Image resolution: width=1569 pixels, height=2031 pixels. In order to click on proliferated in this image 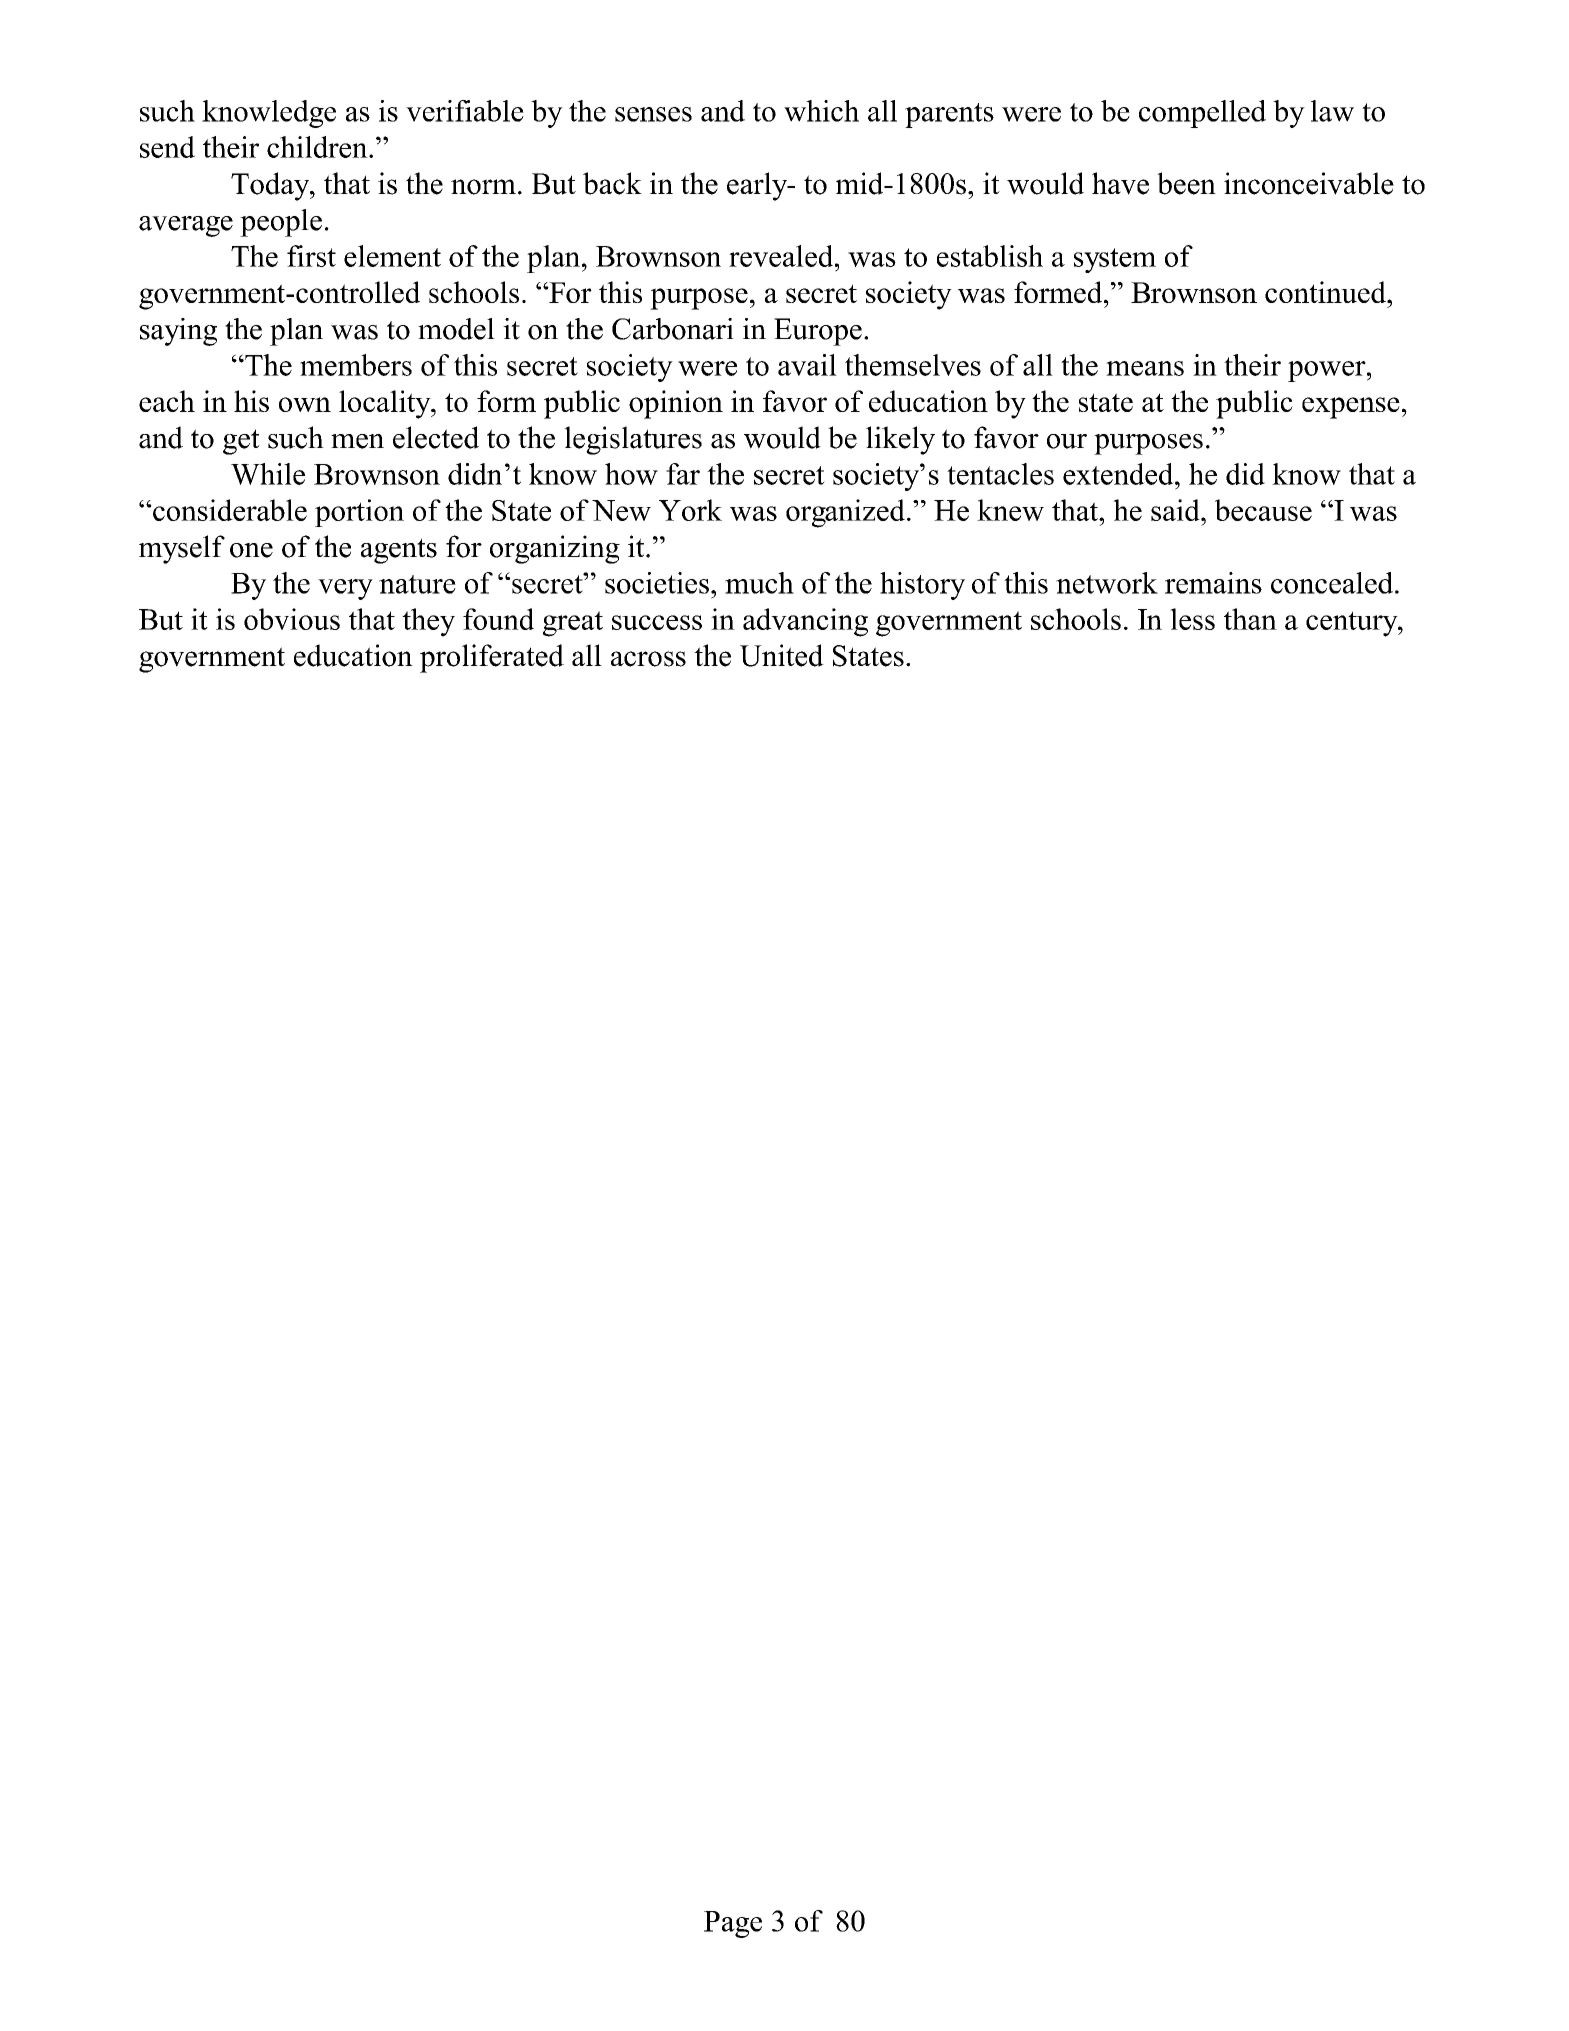, I will do `click(492, 658)`.
